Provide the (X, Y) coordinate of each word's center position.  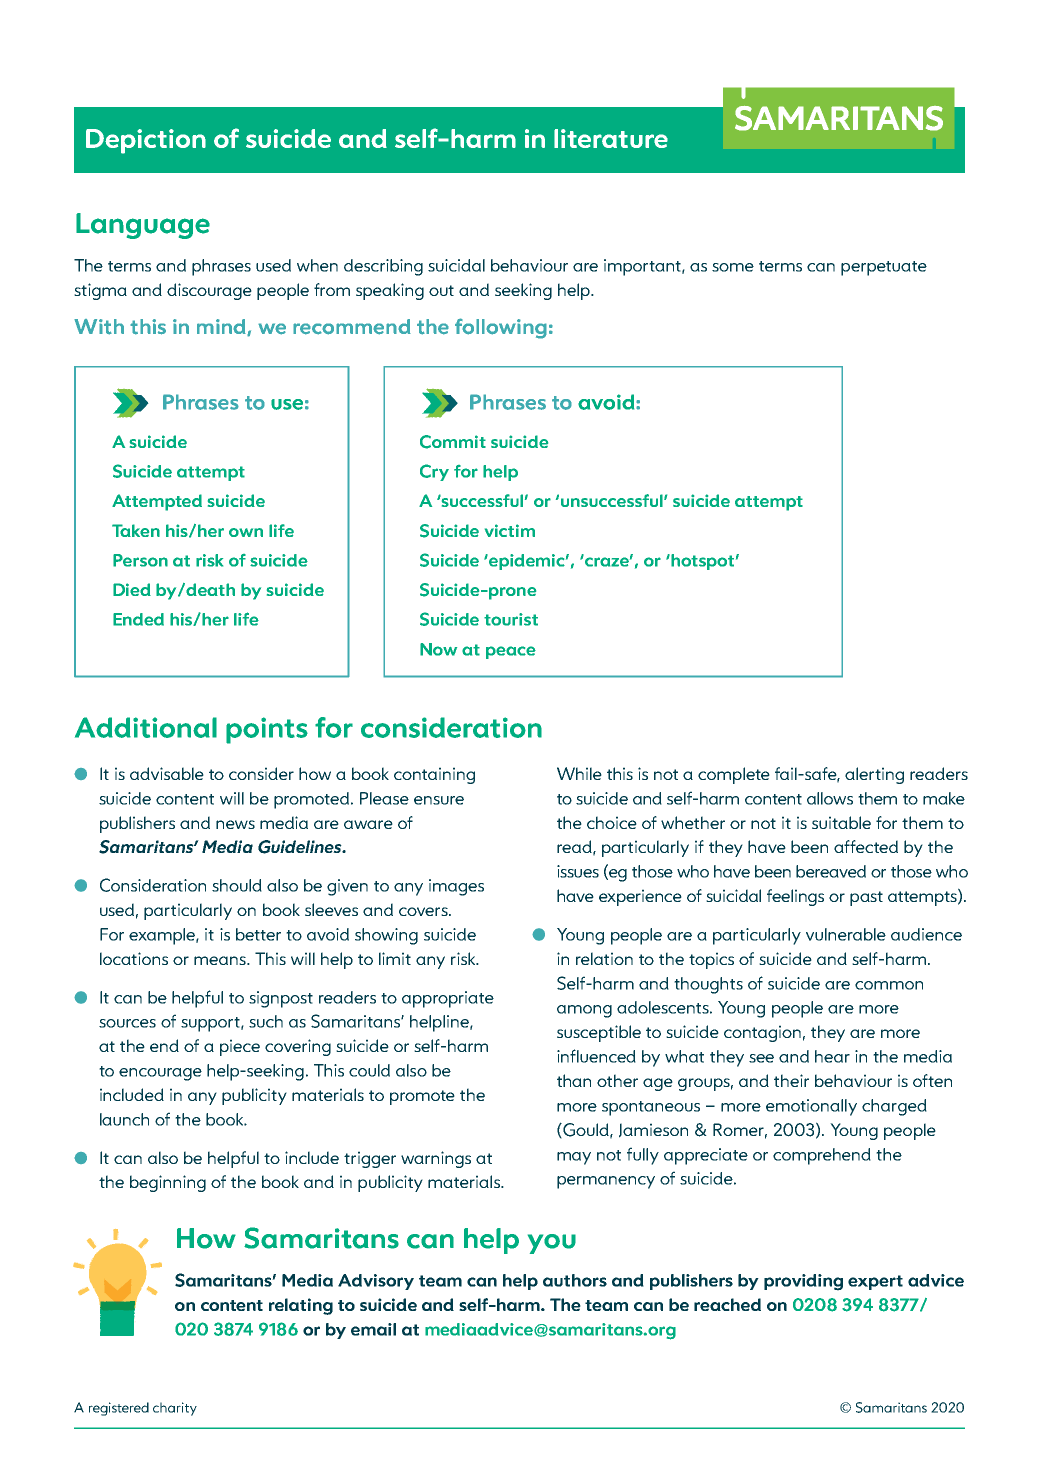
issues (578, 871)
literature (611, 138)
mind (222, 327)
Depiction (146, 141)
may (574, 1158)
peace (511, 652)
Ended (138, 619)
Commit (453, 442)
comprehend (822, 1156)
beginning (168, 1183)
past (866, 898)
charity (175, 1409)
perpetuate (884, 268)
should (237, 885)
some (733, 267)
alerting (874, 775)
